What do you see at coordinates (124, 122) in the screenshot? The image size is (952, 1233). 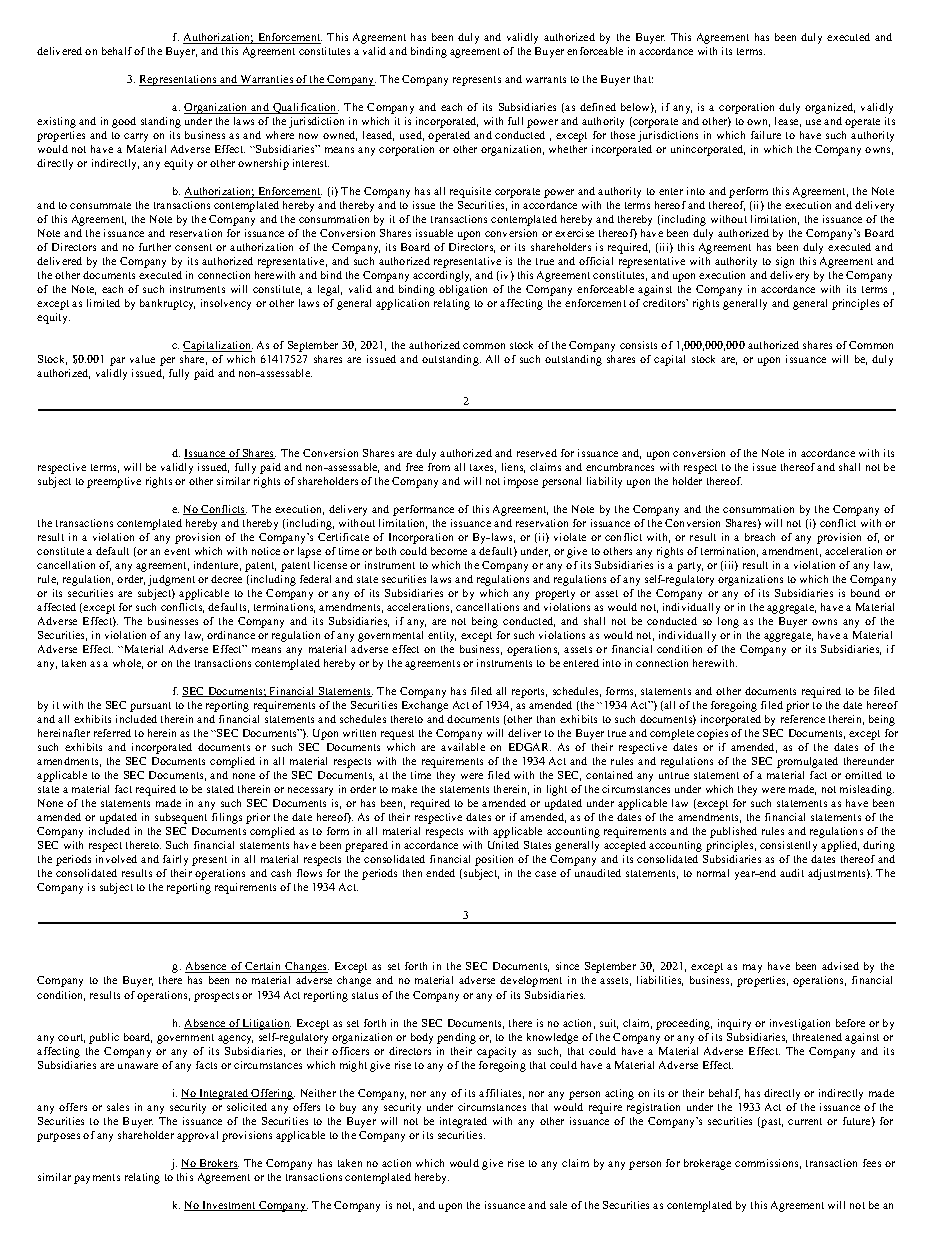 I see `good` at bounding box center [124, 122].
